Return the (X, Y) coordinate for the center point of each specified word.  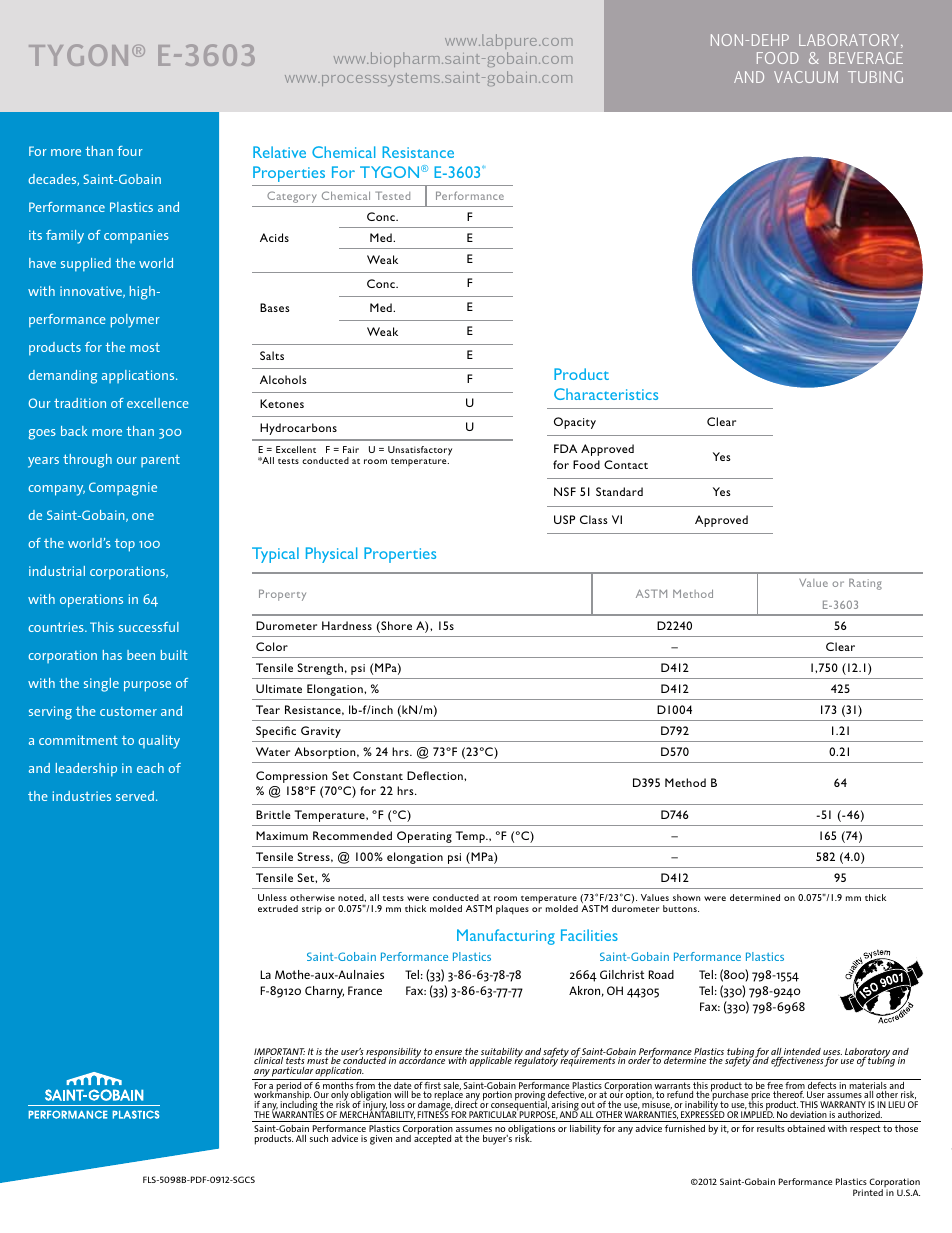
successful (149, 627)
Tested (392, 195)
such (319, 1138)
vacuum (806, 77)
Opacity (575, 423)
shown (686, 897)
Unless (272, 897)
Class (594, 519)
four (130, 151)
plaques (512, 910)
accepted (432, 1139)
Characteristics (606, 394)
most (145, 347)
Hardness (347, 625)
